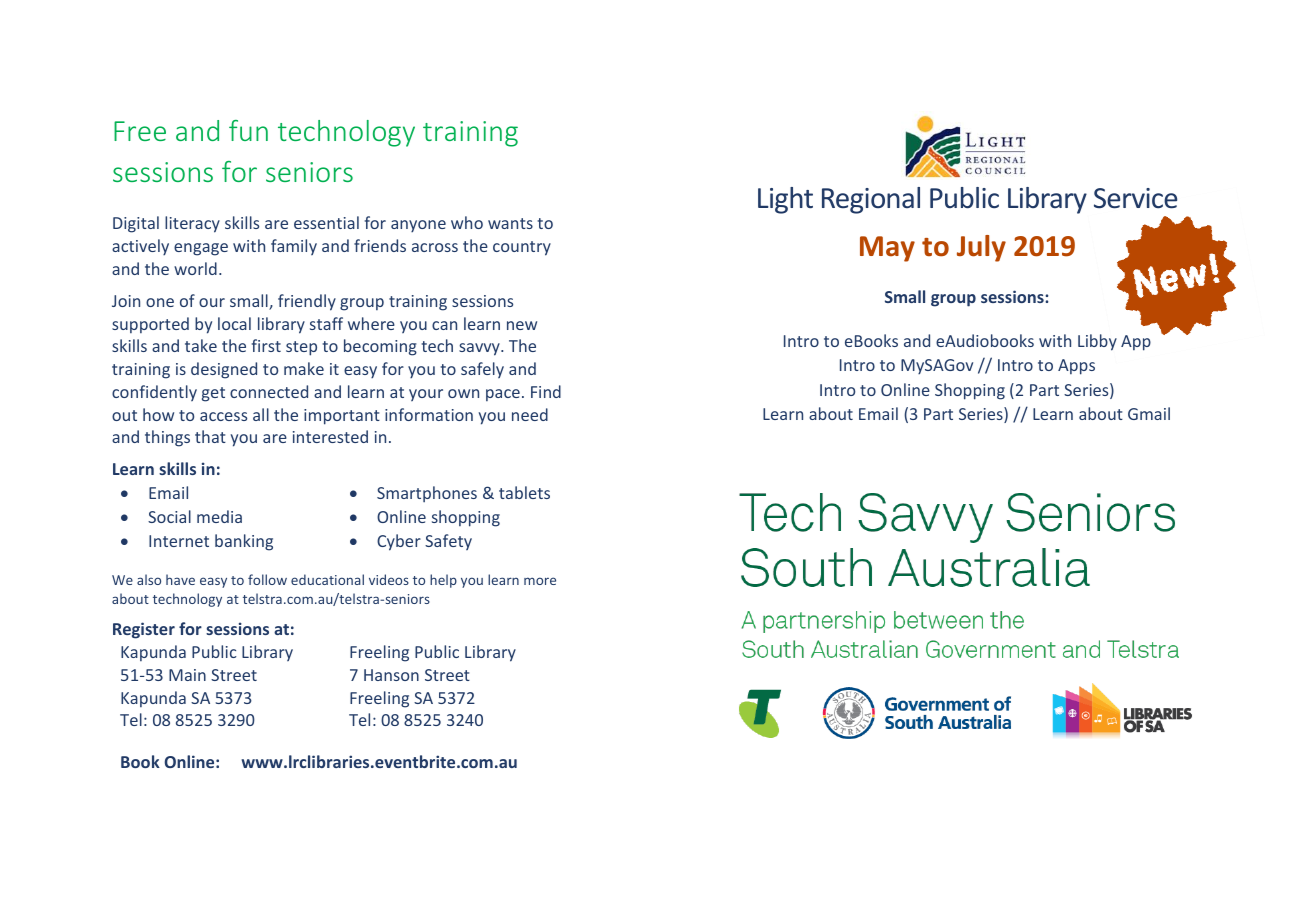  What do you see at coordinates (546, 391) in the screenshot?
I see `Find` at bounding box center [546, 391].
